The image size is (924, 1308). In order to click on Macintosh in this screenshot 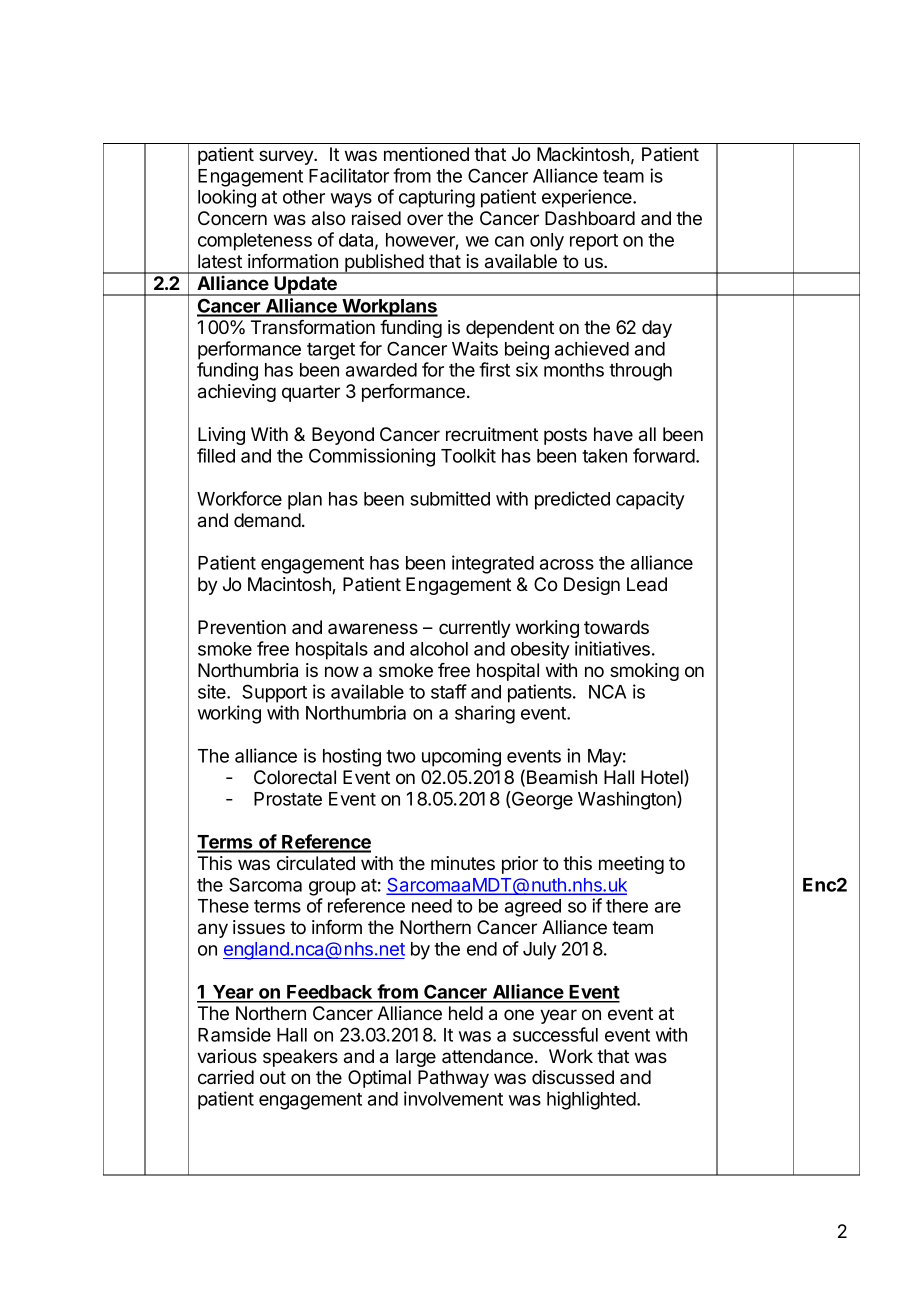, I will do `click(290, 585)`.
